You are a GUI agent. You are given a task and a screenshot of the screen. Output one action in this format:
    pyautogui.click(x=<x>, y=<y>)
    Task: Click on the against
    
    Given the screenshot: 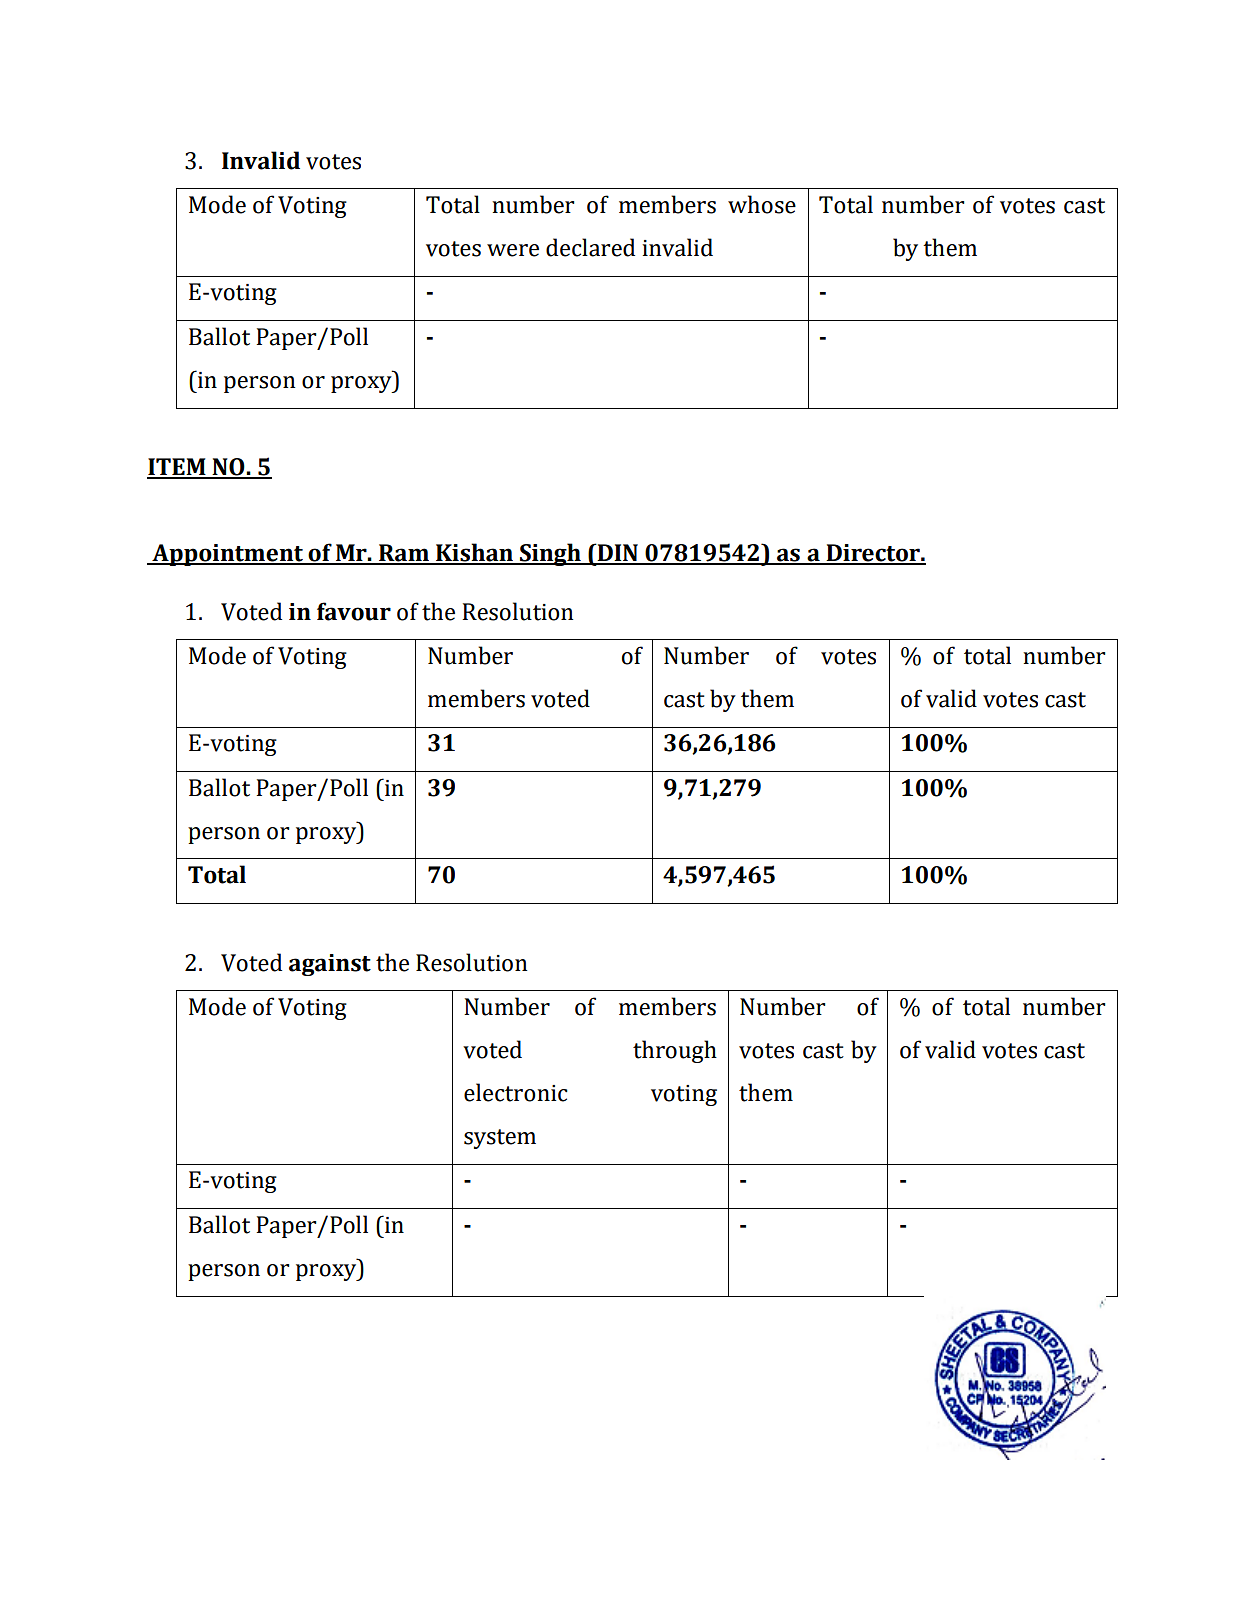 What is the action you would take?
    pyautogui.click(x=330, y=965)
